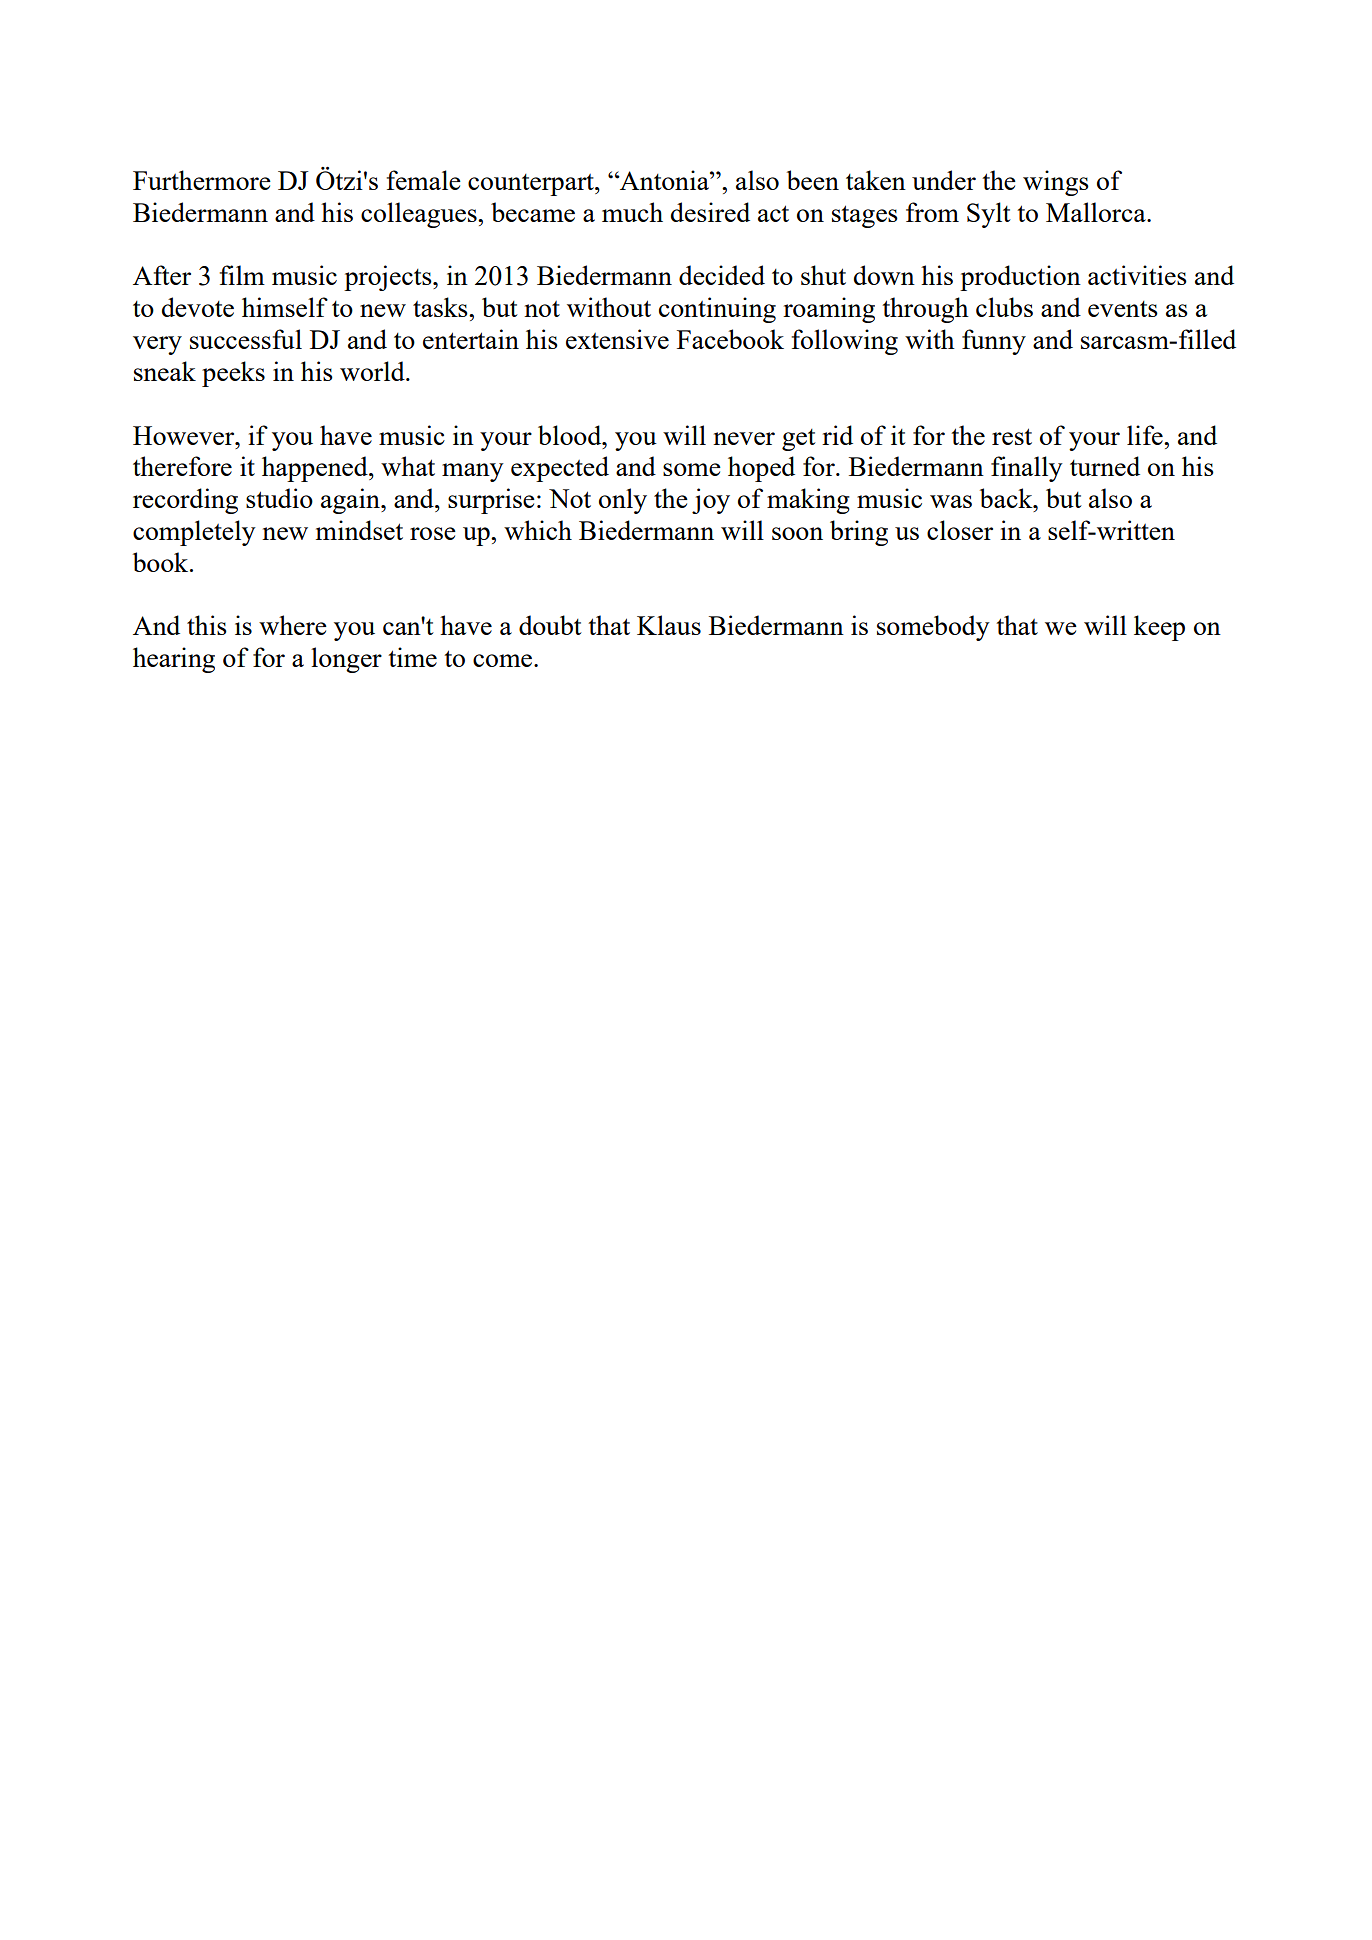  What do you see at coordinates (1056, 183) in the document?
I see `wings` at bounding box center [1056, 183].
